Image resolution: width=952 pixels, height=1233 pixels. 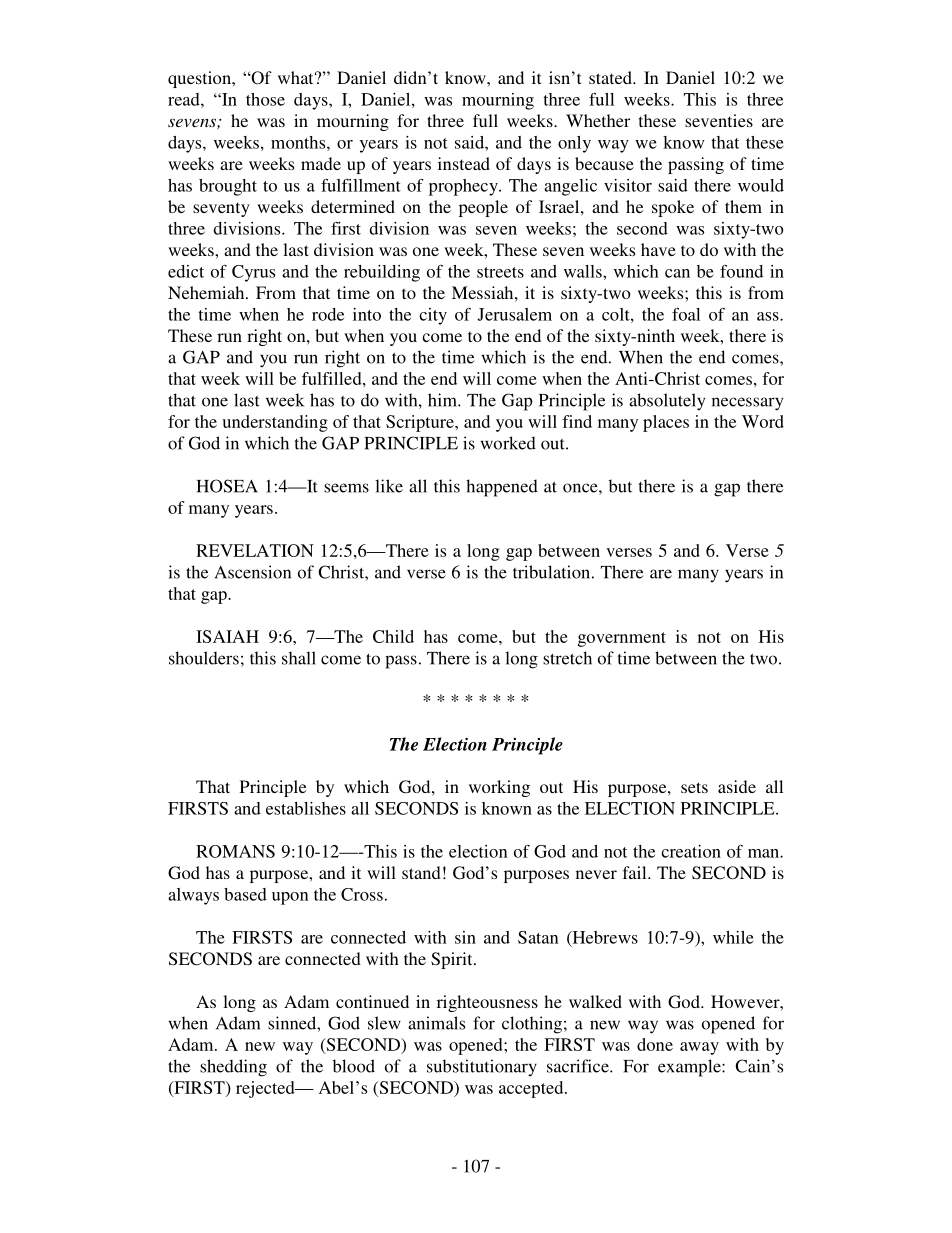 What do you see at coordinates (436, 1023) in the screenshot?
I see `animals` at bounding box center [436, 1023].
